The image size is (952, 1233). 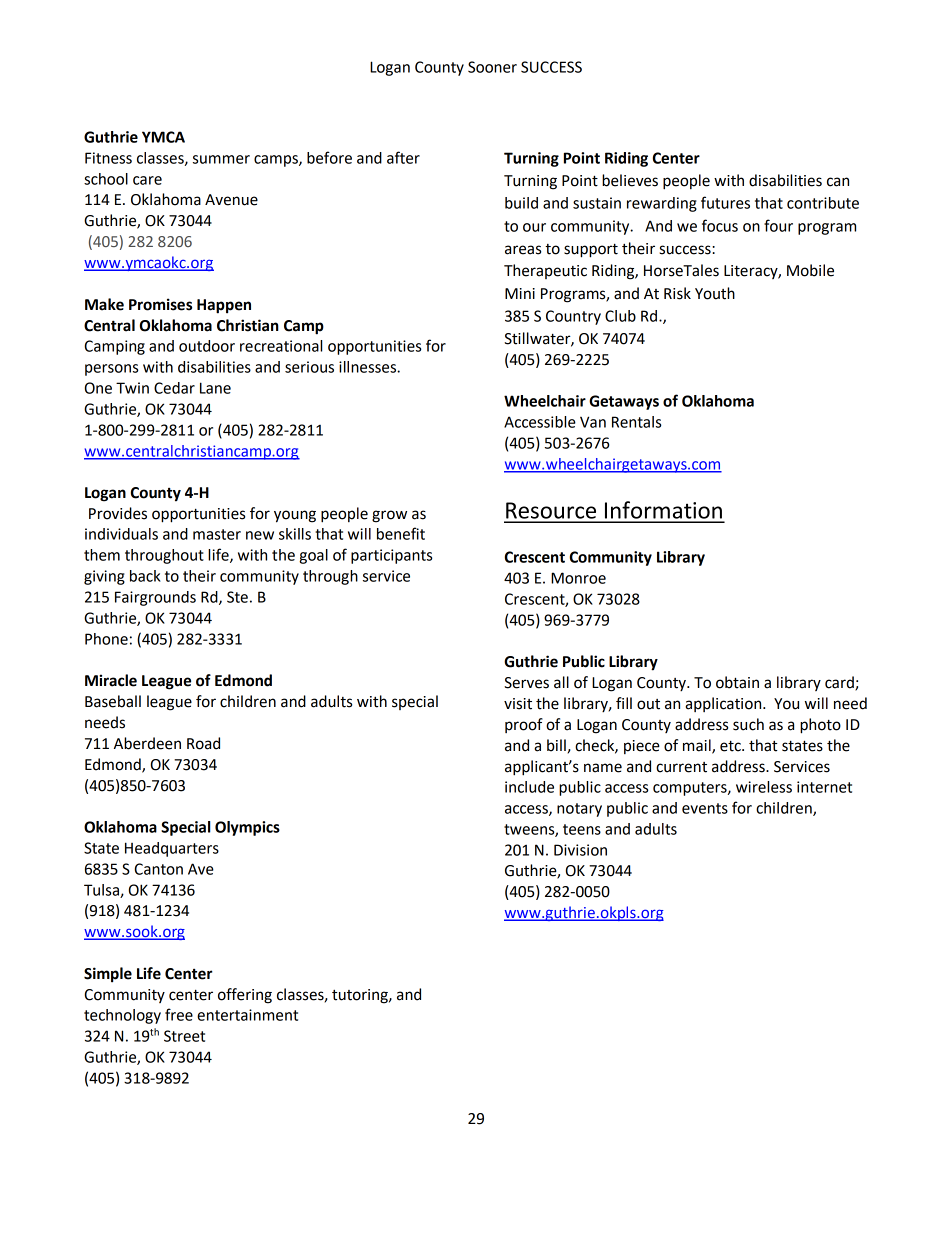 What do you see at coordinates (636, 422) in the screenshot?
I see `Rentals` at bounding box center [636, 422].
